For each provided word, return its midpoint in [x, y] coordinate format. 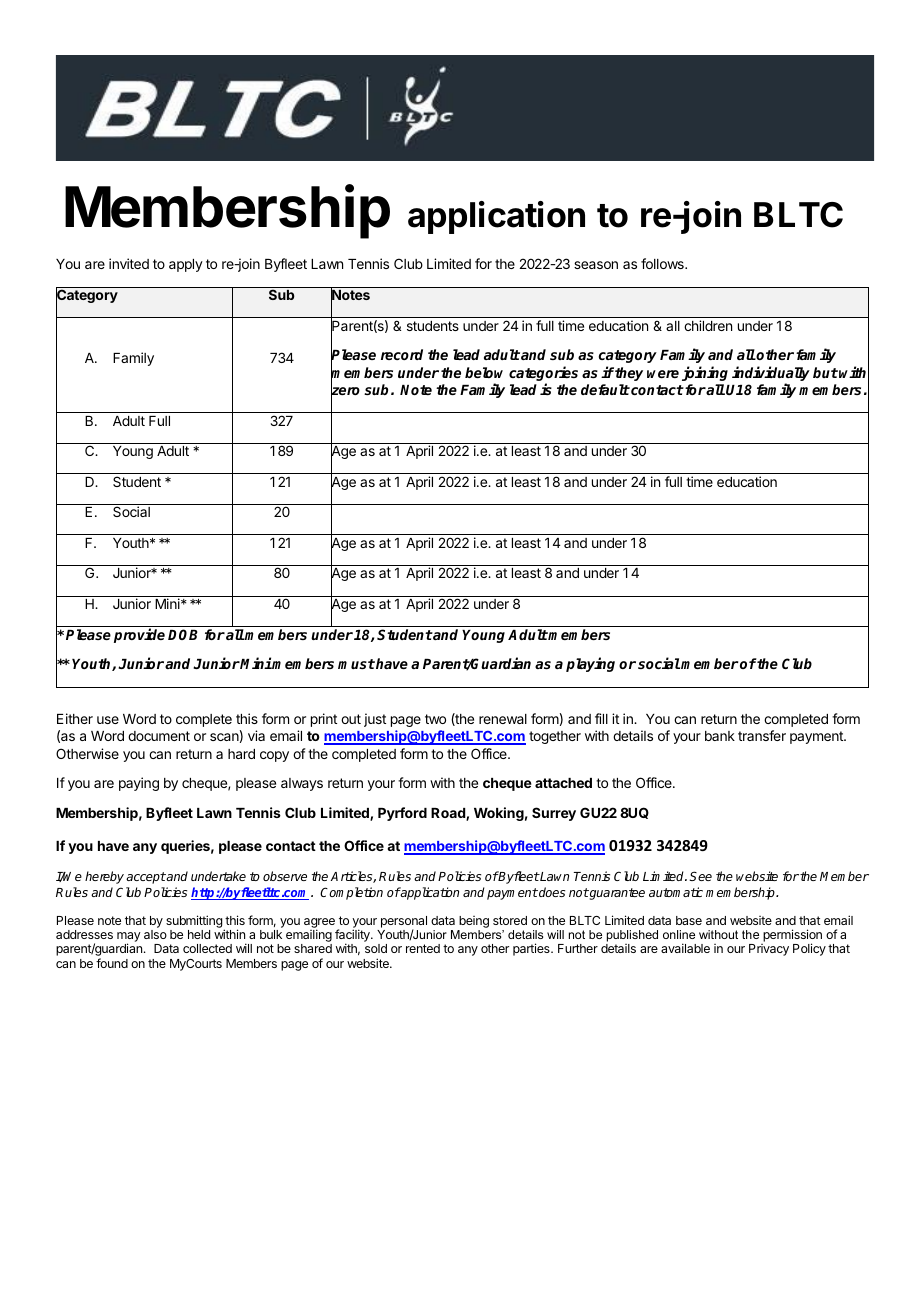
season [596, 265]
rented [423, 948]
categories [543, 375]
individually [771, 375]
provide [139, 635]
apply [186, 265]
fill [601, 718]
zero [345, 392]
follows [663, 263]
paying [139, 784]
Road [449, 814]
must [356, 664]
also [155, 934]
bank [720, 736]
